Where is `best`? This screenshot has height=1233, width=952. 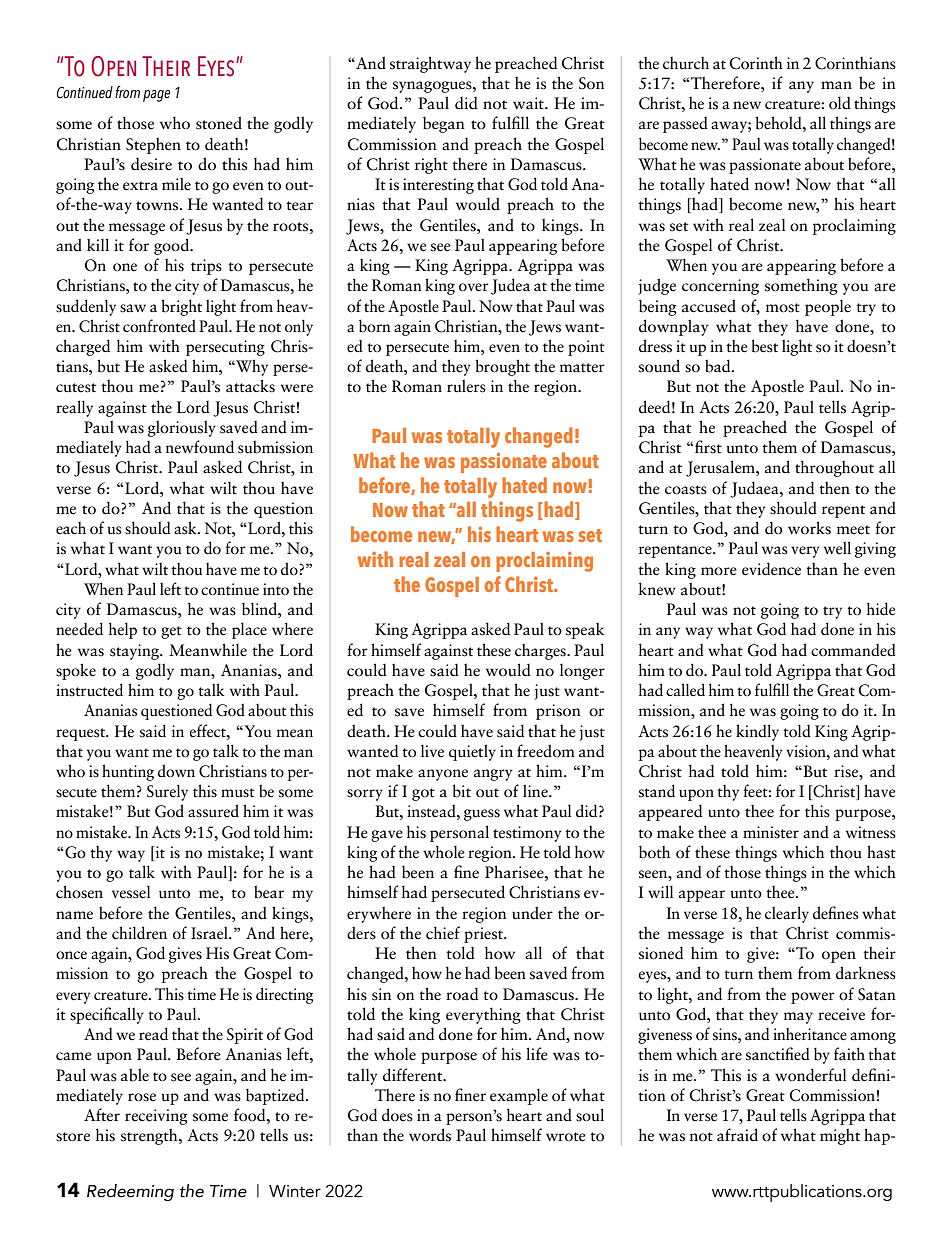
best is located at coordinates (765, 346).
